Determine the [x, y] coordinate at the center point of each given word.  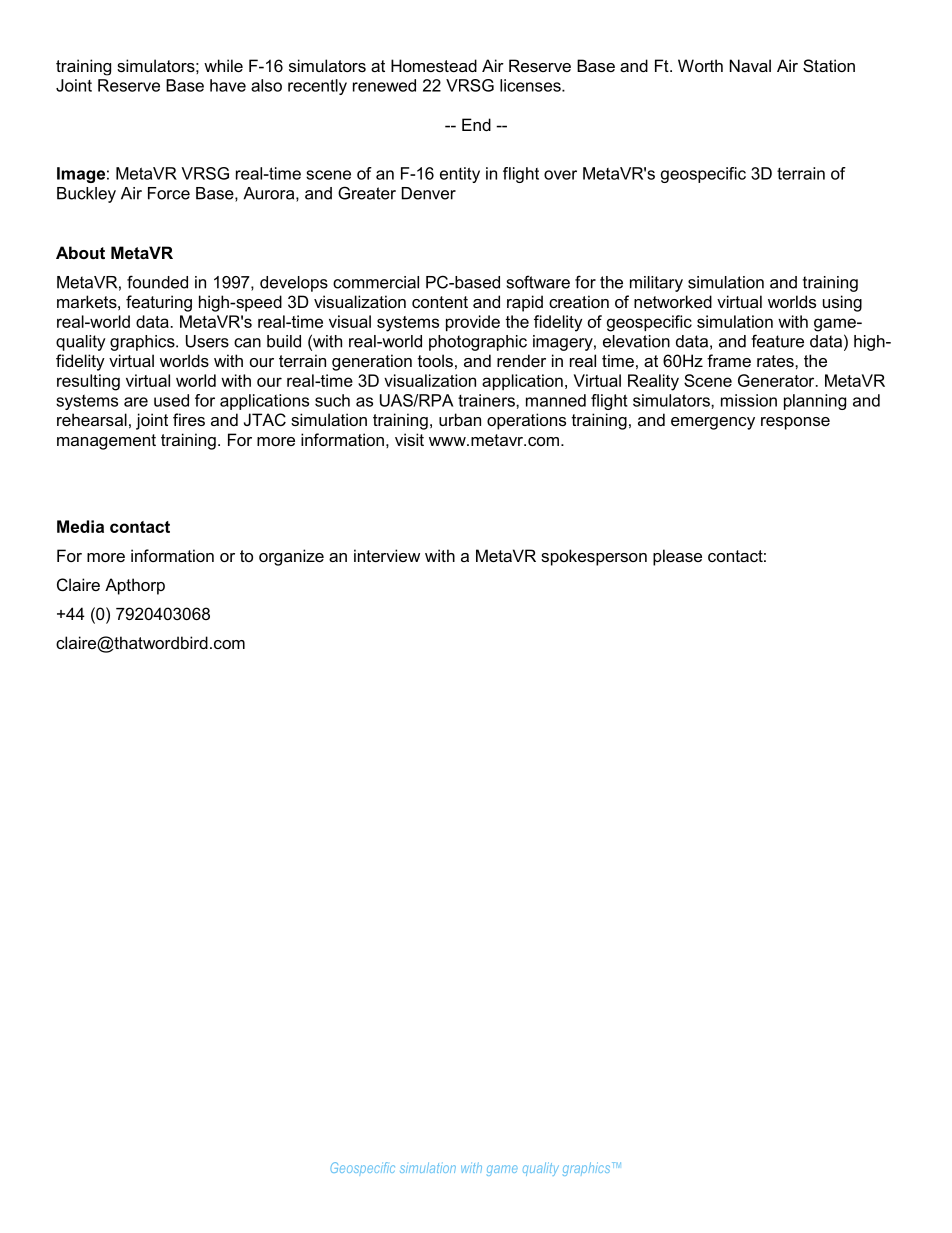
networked [673, 301]
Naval [750, 65]
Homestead [434, 65]
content [440, 302]
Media [80, 526]
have [228, 85]
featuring [159, 303]
